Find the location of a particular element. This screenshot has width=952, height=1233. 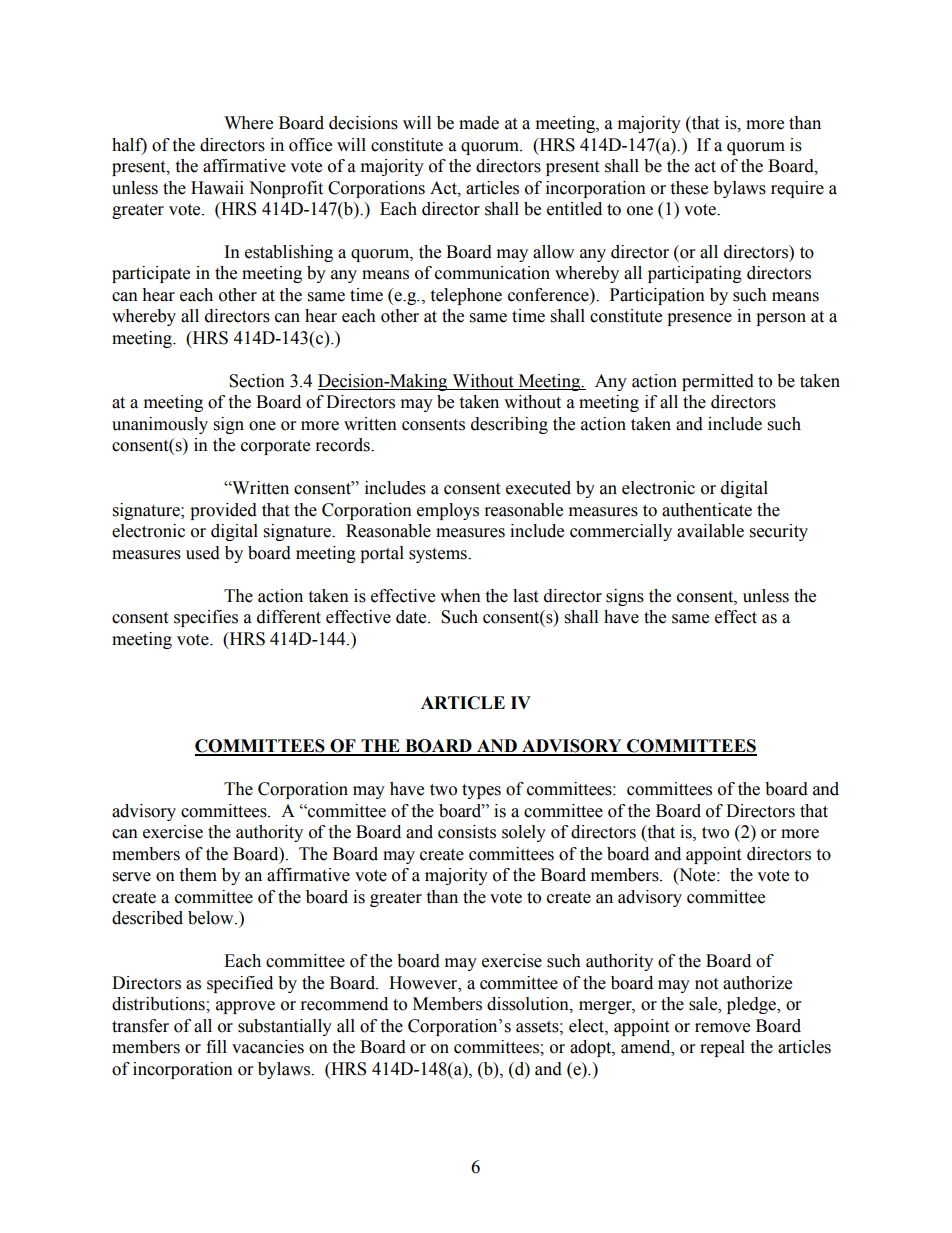

when is located at coordinates (460, 596).
